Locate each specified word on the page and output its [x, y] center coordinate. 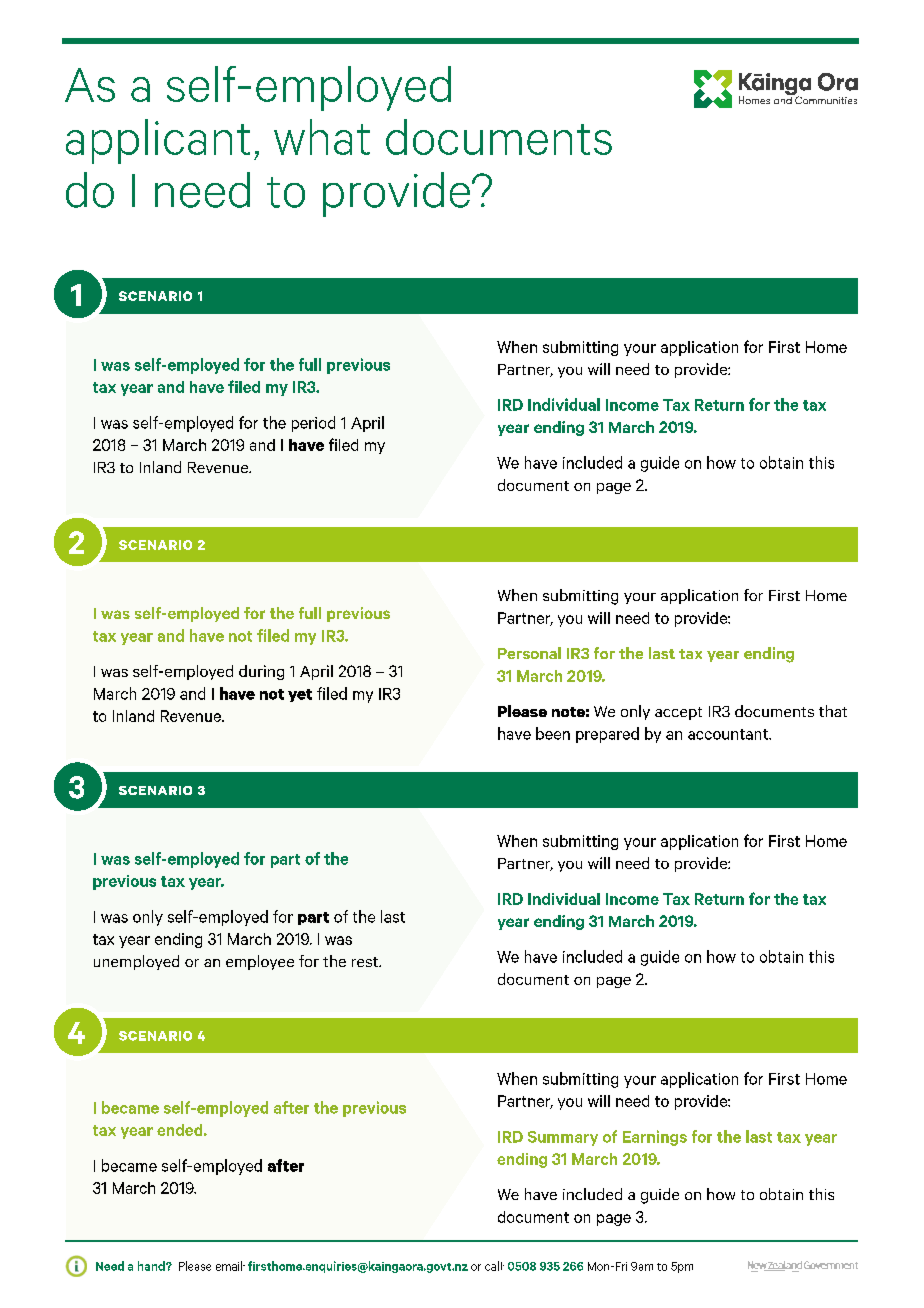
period [313, 424]
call [494, 1266]
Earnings [655, 1138]
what [322, 137]
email [230, 1266]
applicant [158, 141]
